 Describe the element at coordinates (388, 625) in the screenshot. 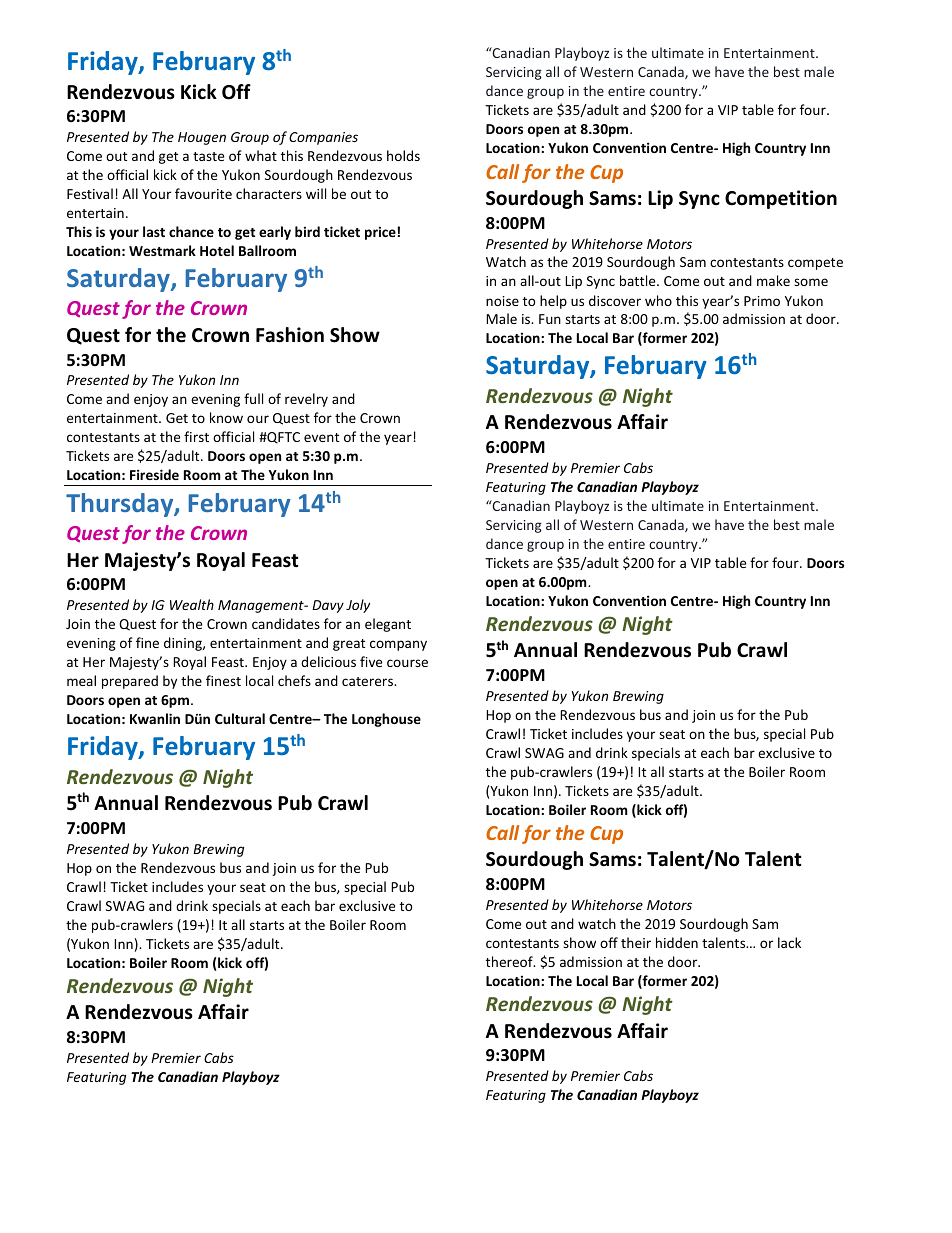

I see `elegant` at that location.
